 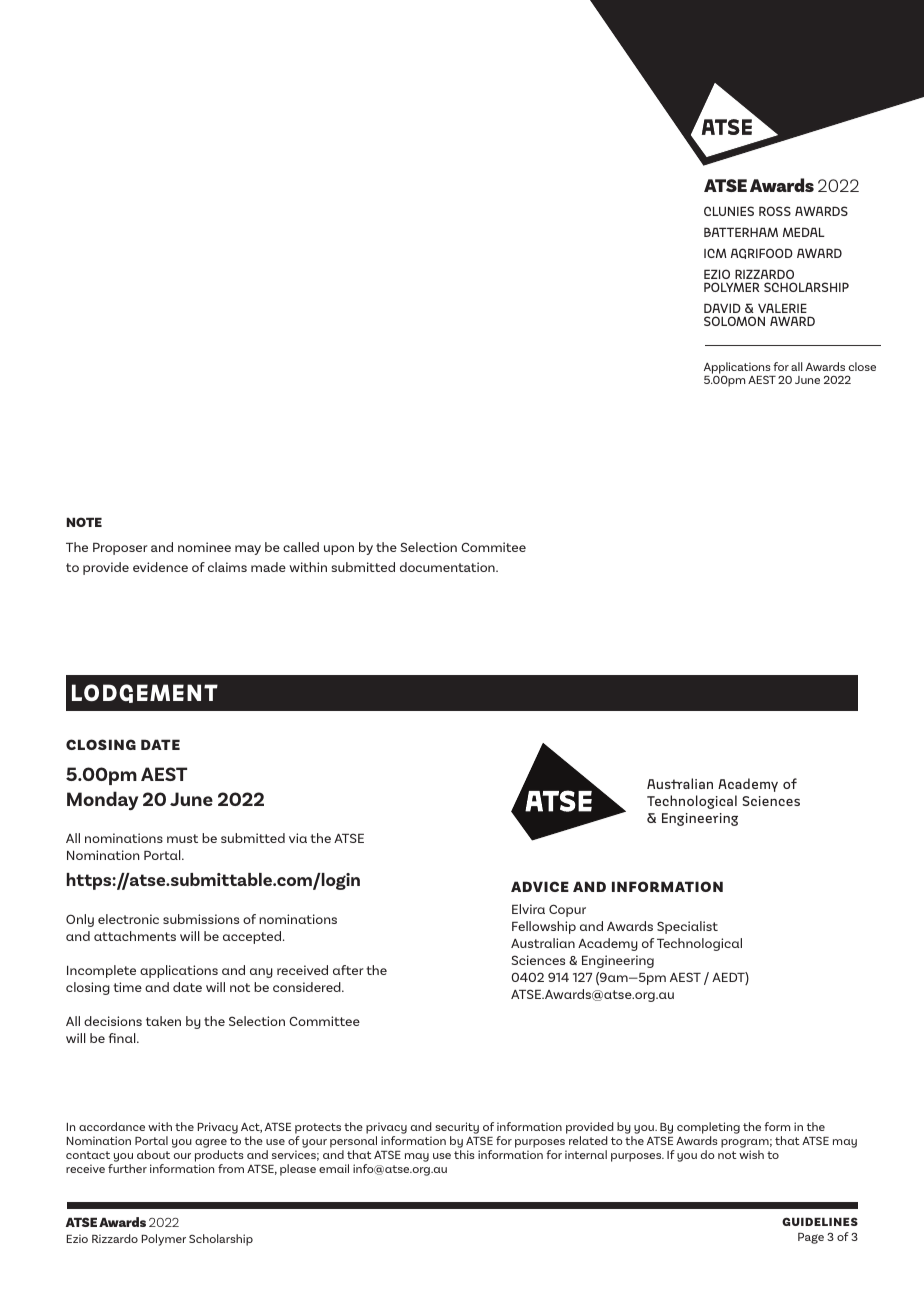 What do you see at coordinates (804, 232) in the page?
I see `MEDAL` at bounding box center [804, 232].
